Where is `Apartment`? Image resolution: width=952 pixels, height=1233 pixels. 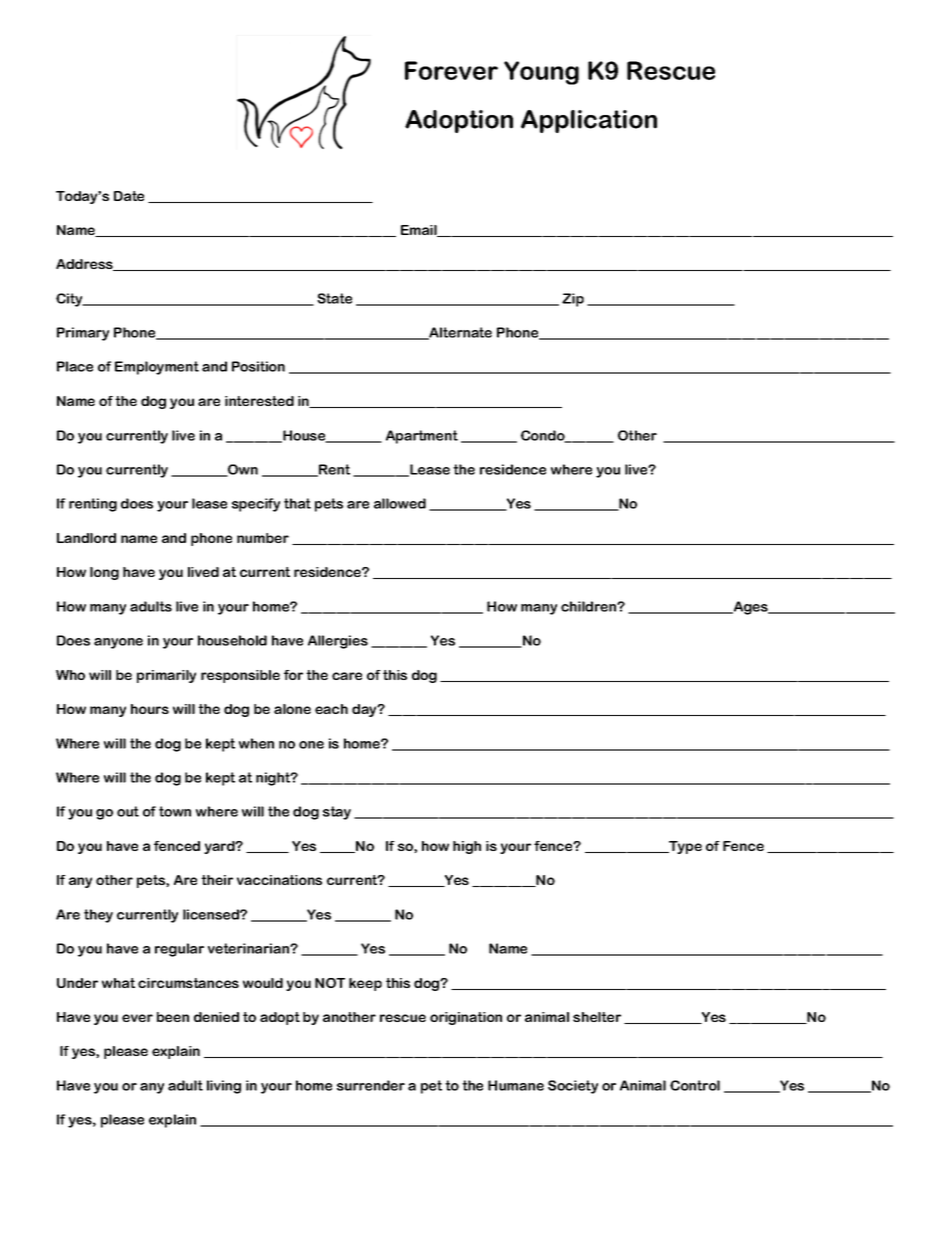
Apartment is located at coordinates (422, 437).
